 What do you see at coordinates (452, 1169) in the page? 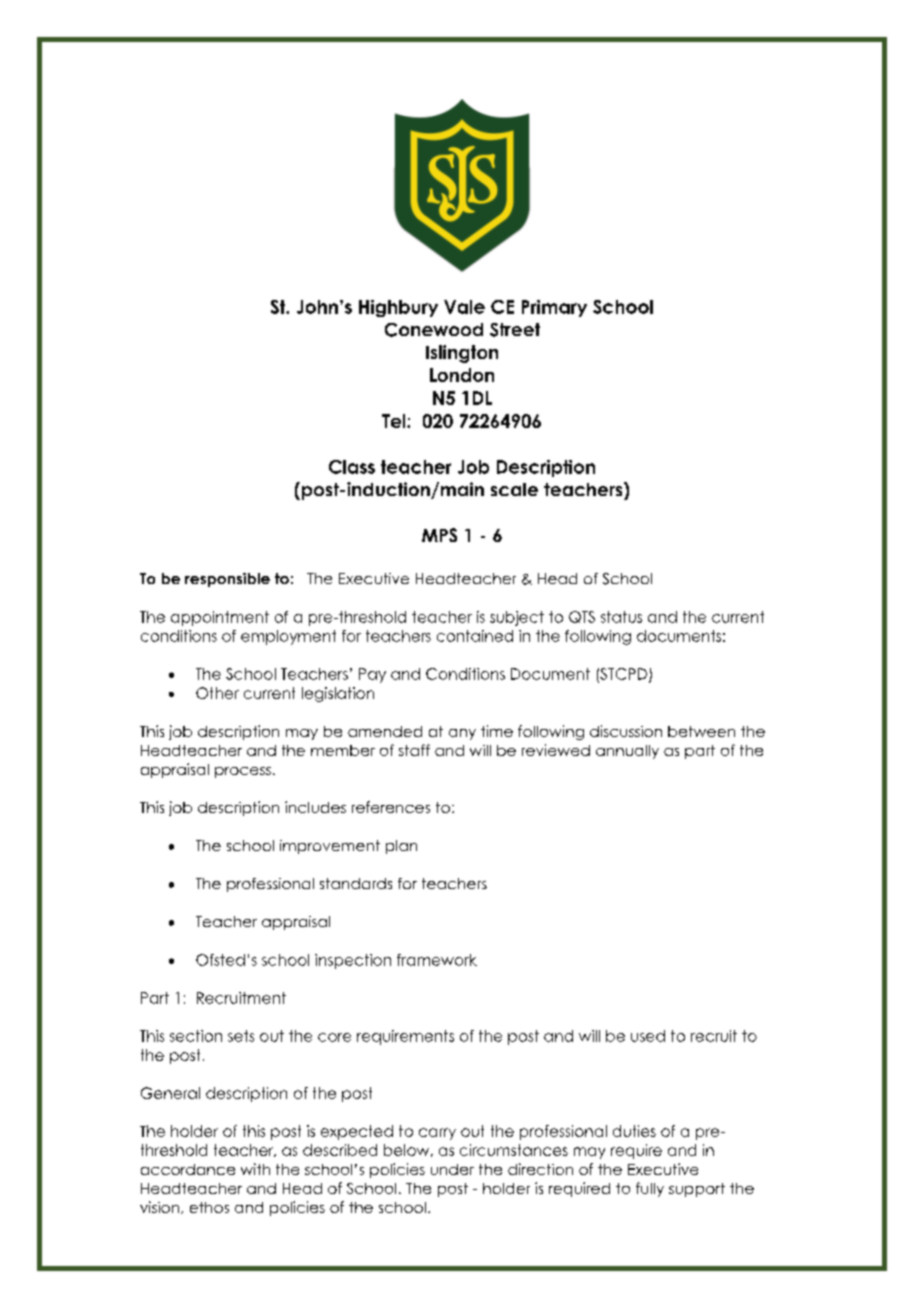
I see `under` at bounding box center [452, 1169].
